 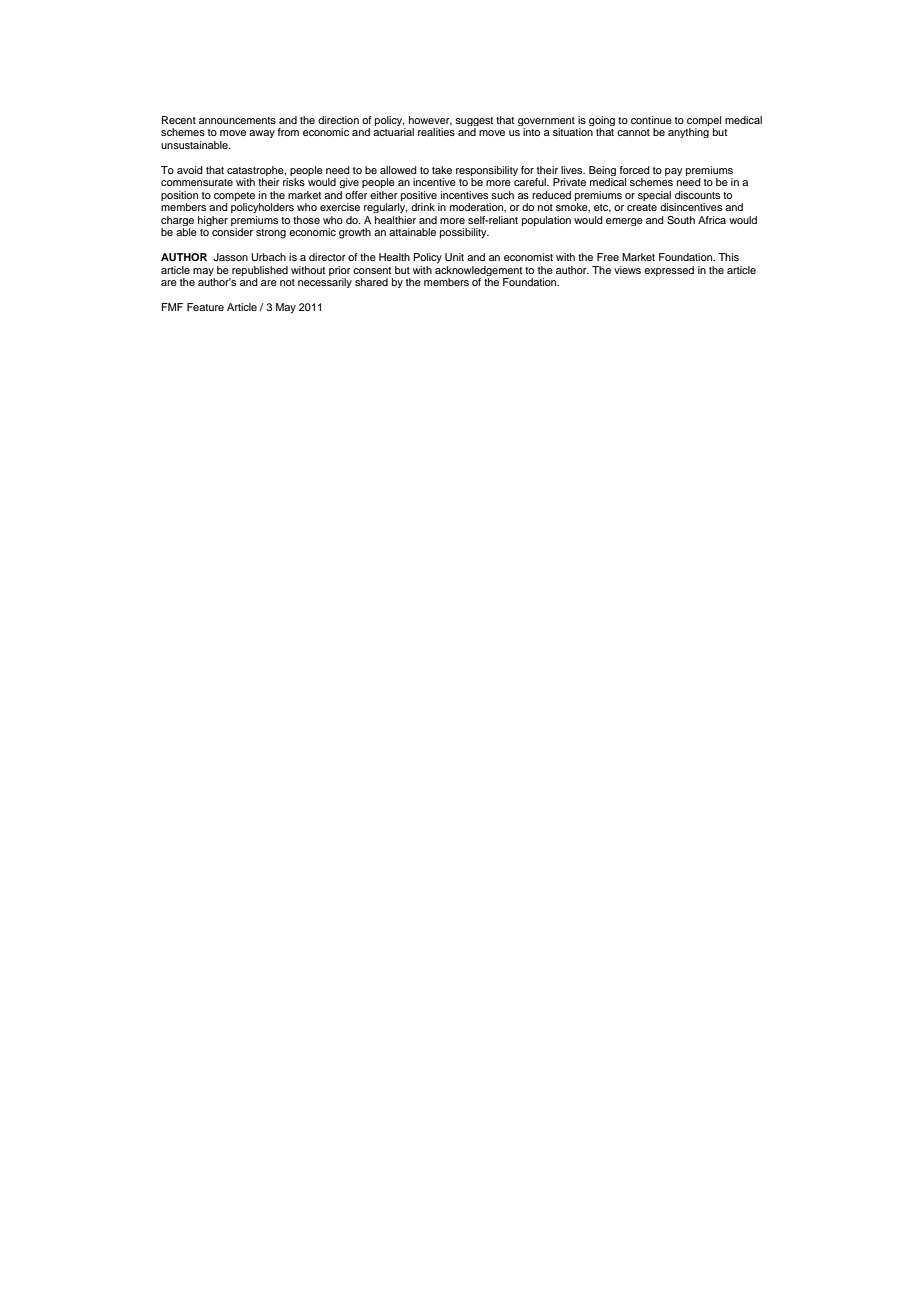 I want to click on pay, so click(x=674, y=172).
